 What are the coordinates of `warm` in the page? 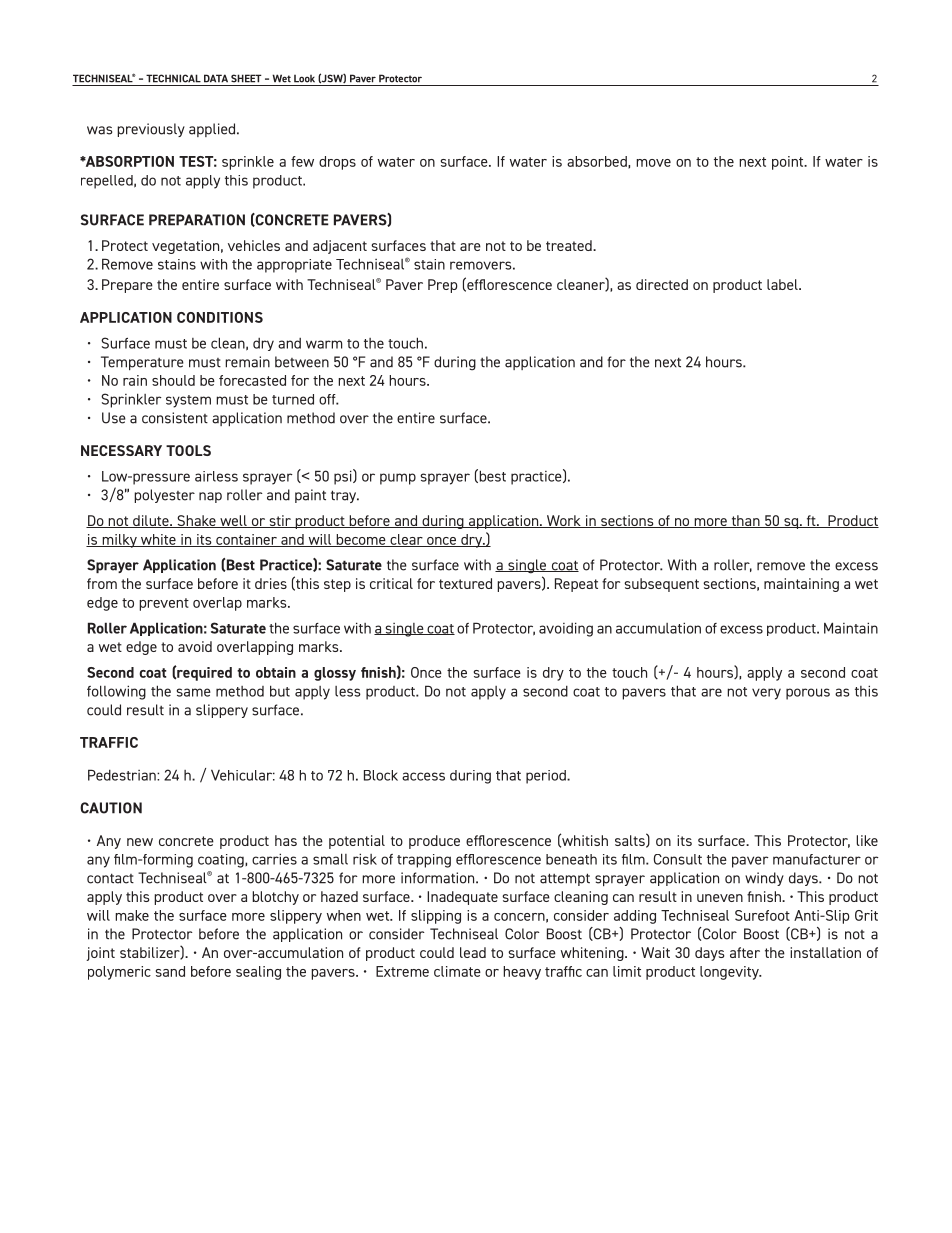 It's located at (324, 344).
